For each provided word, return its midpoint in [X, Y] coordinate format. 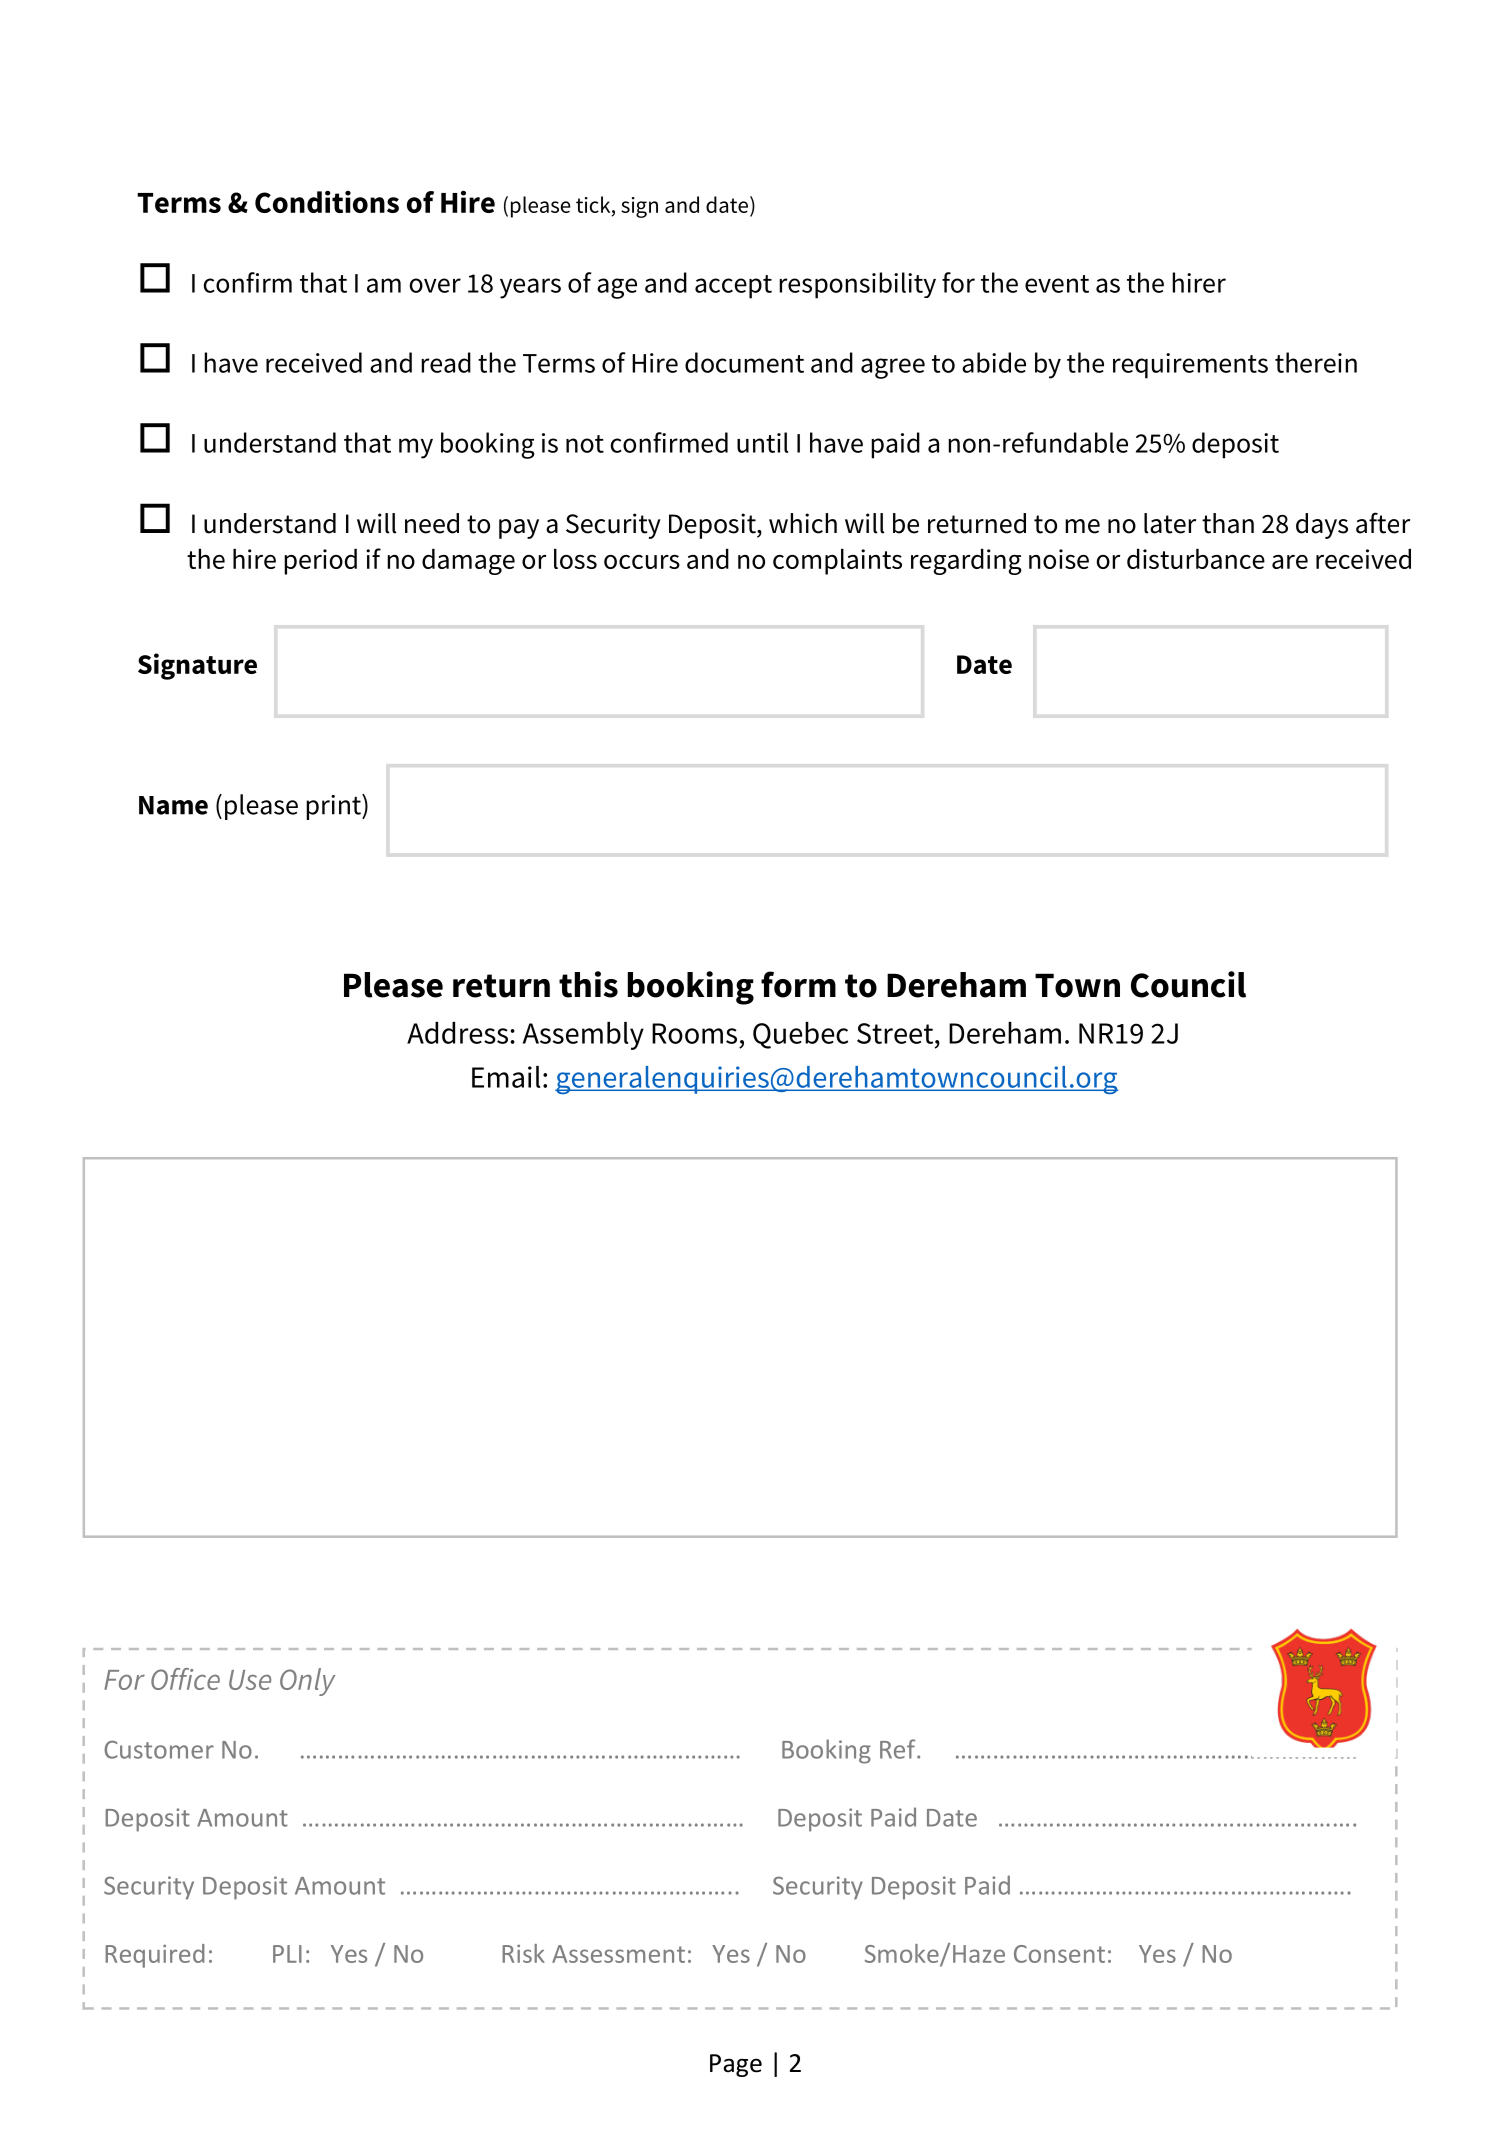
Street [896, 1033]
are [1290, 562]
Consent [1059, 1954]
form [798, 984]
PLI [287, 1954]
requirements [1190, 366]
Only [308, 1682]
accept [733, 287]
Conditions [327, 202]
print [334, 807]
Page [736, 2065]
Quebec [800, 1035]
